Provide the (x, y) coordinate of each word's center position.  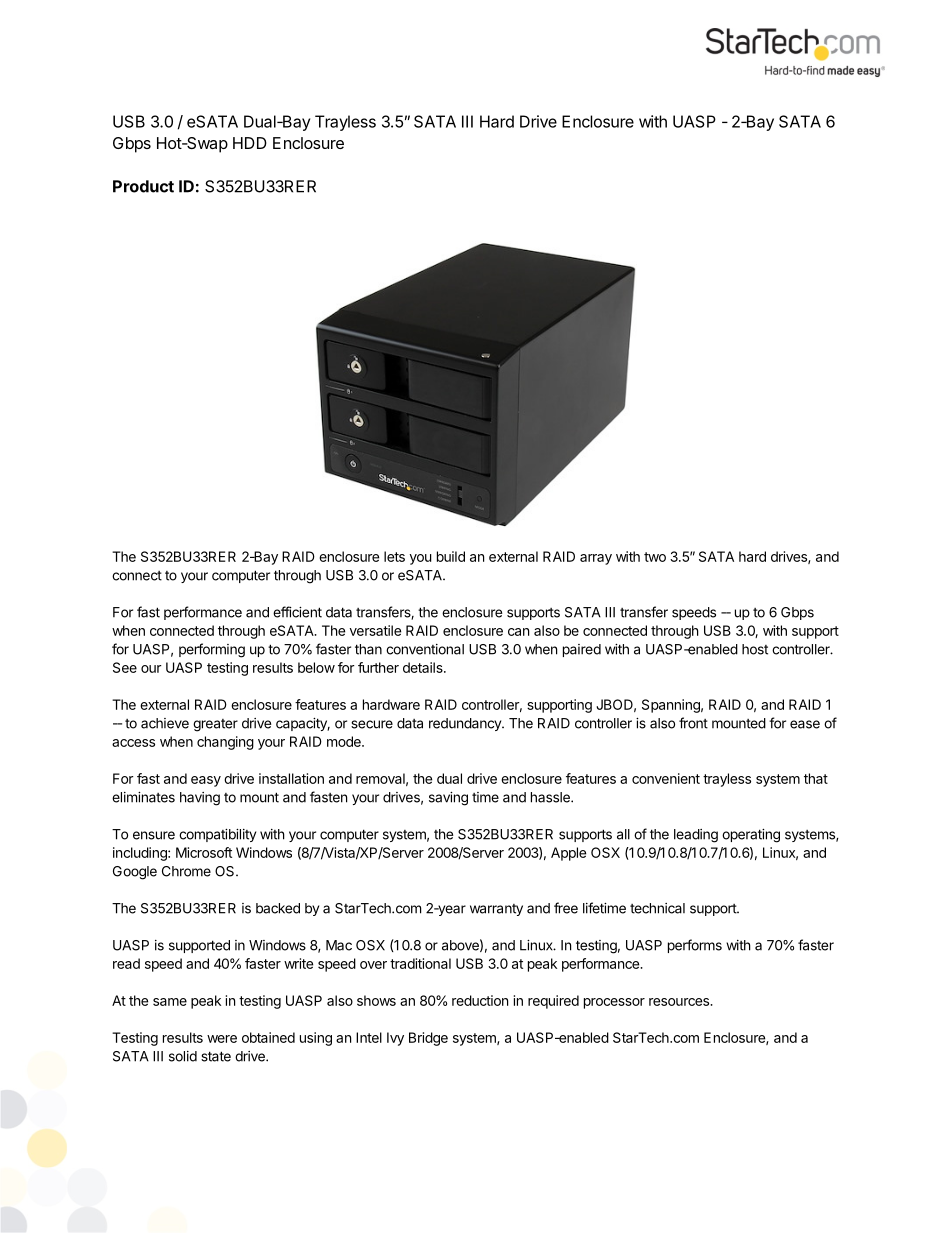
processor (614, 1003)
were (222, 1039)
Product (143, 186)
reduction (480, 1000)
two (655, 557)
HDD (250, 143)
